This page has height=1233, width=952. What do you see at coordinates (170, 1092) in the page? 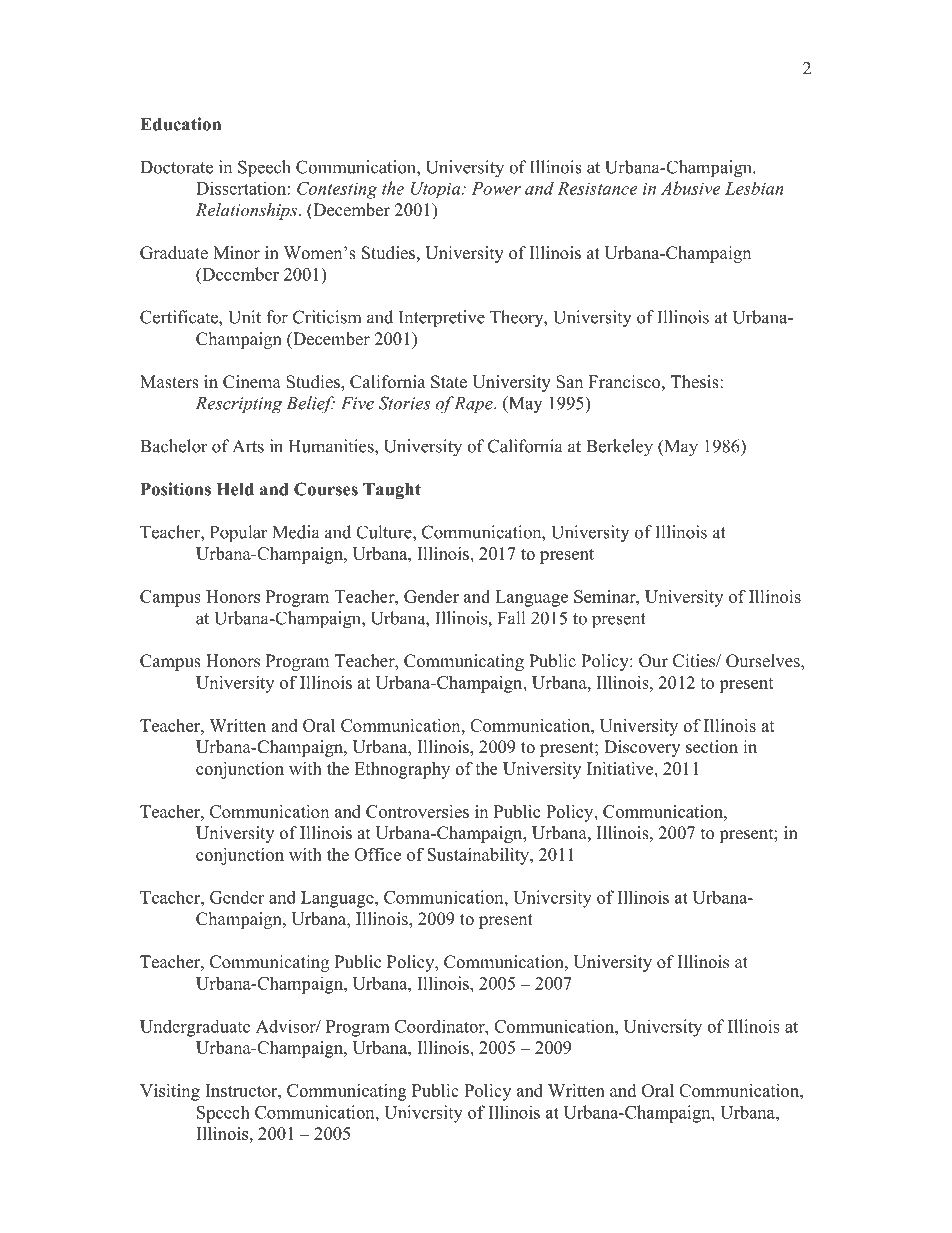
I see `Visiting` at bounding box center [170, 1092].
